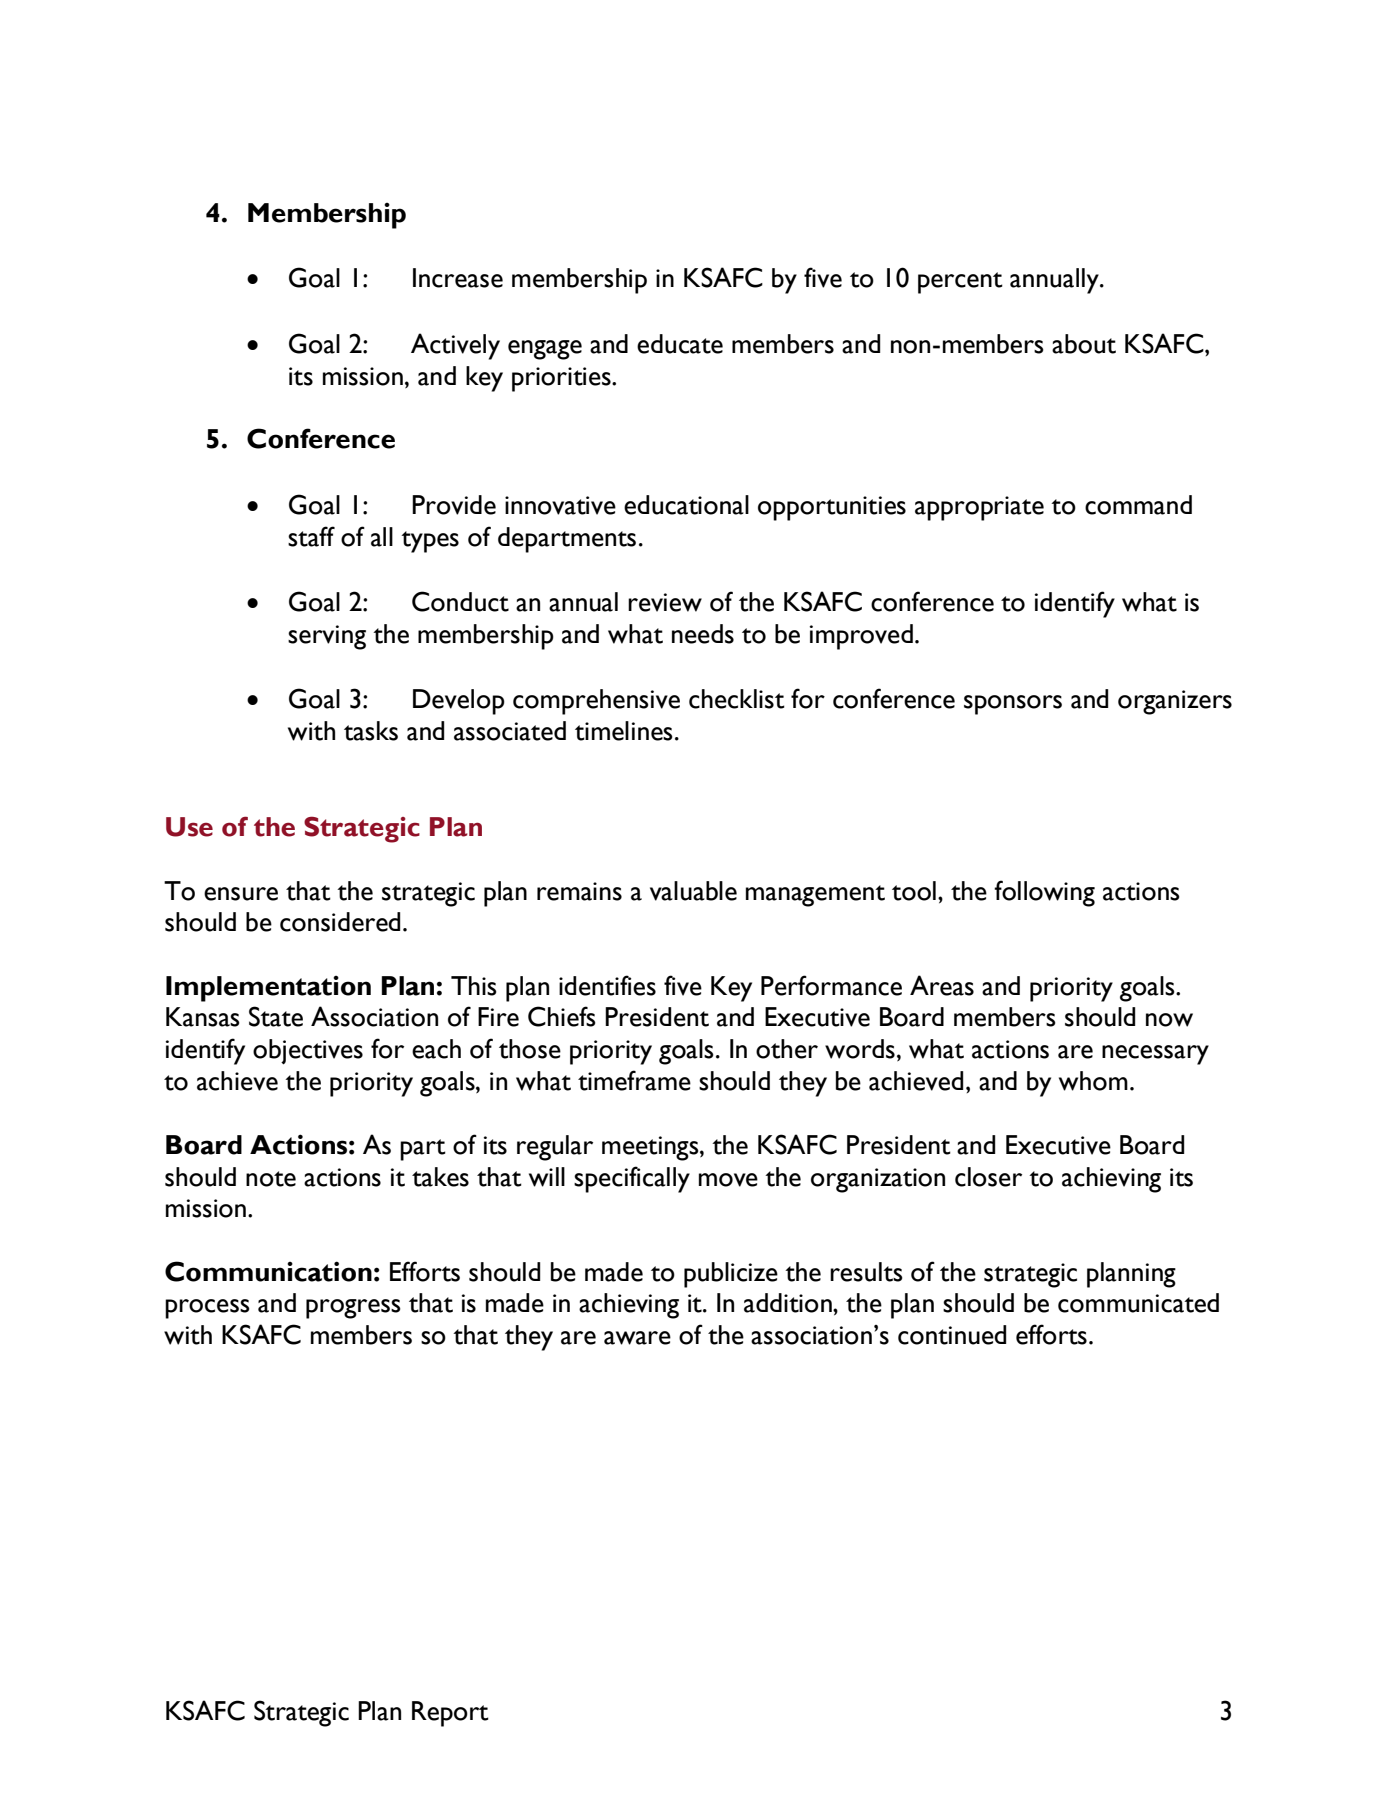 The image size is (1397, 1808). What do you see at coordinates (1084, 344) in the screenshot?
I see `about` at bounding box center [1084, 344].
